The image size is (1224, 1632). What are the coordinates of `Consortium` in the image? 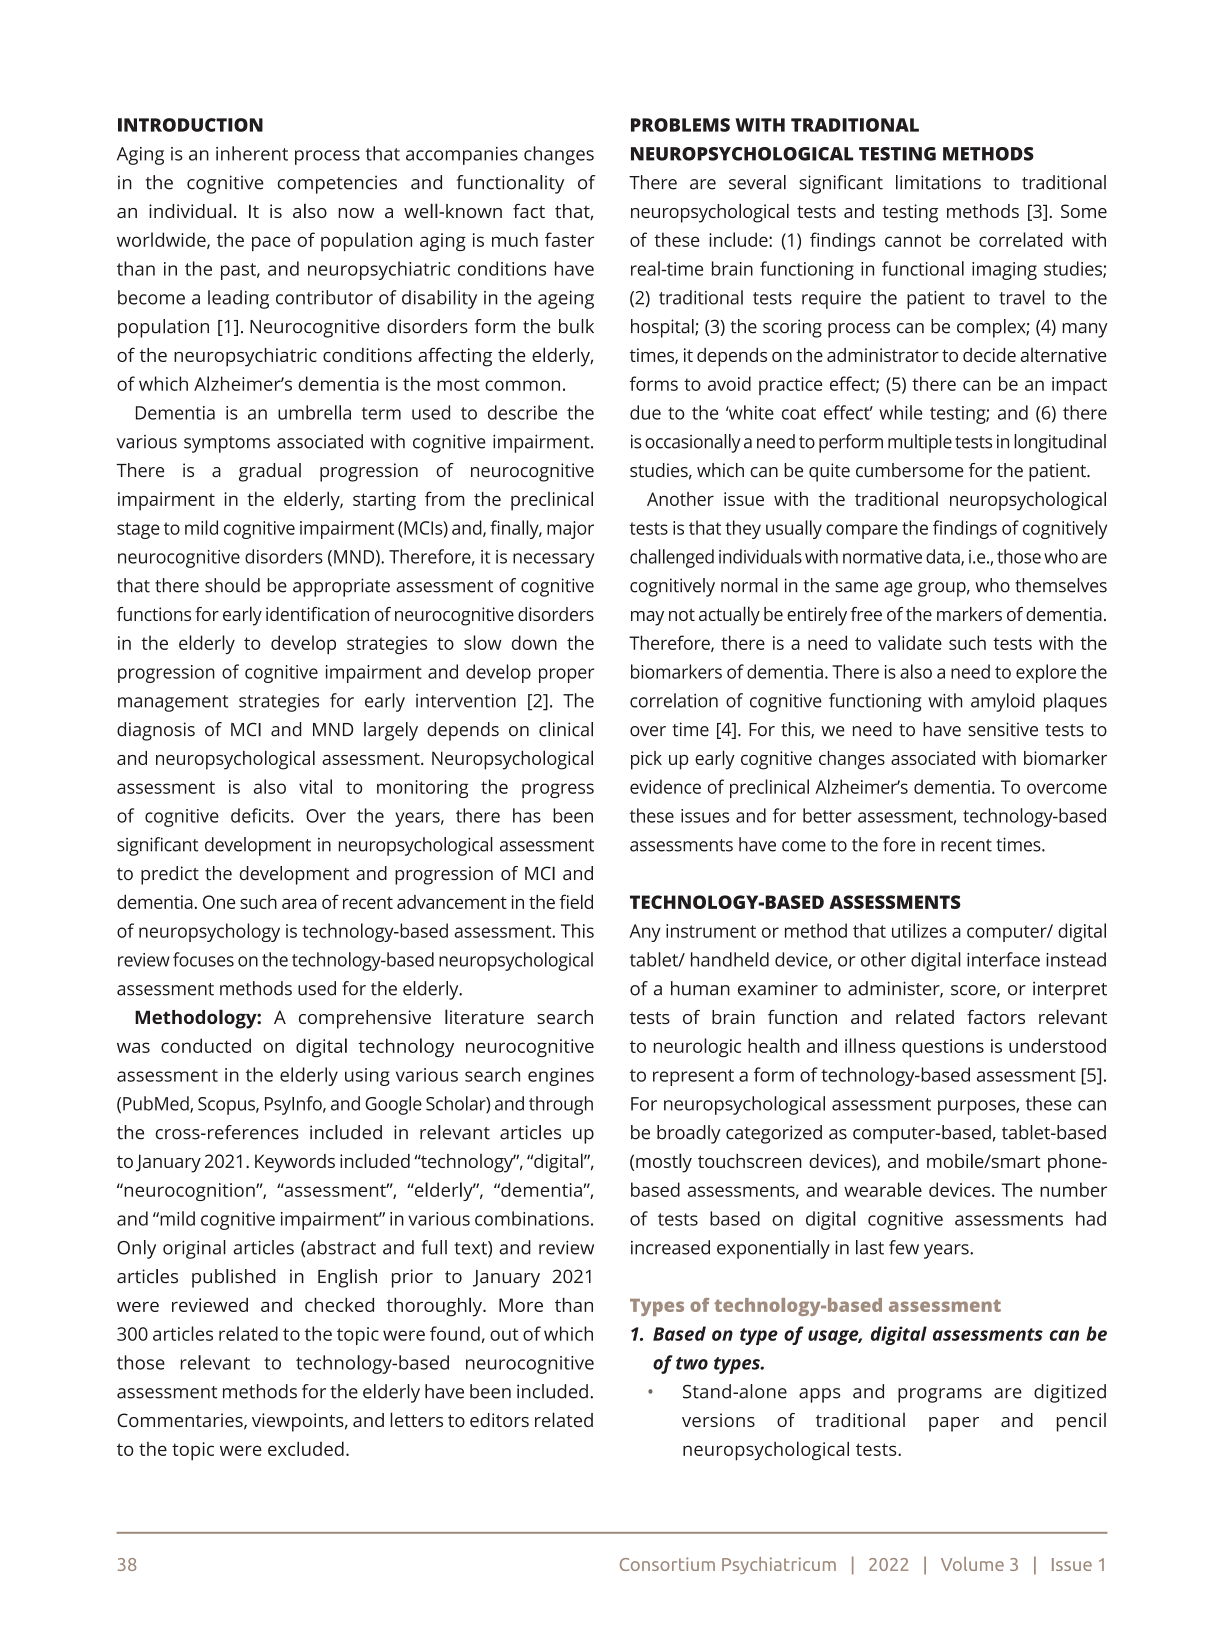 It's located at (667, 1564).
